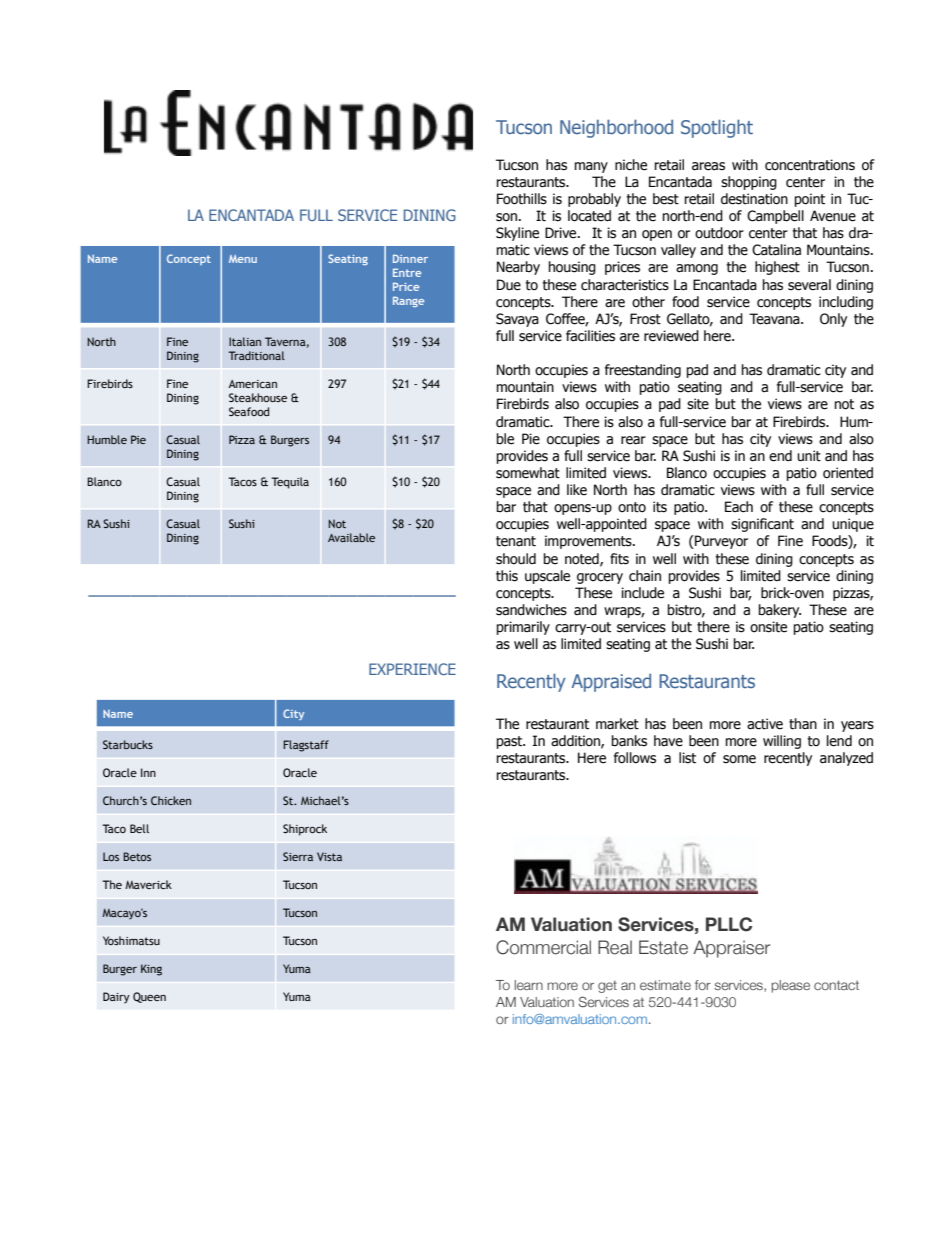  What do you see at coordinates (151, 970) in the screenshot?
I see `King` at bounding box center [151, 970].
